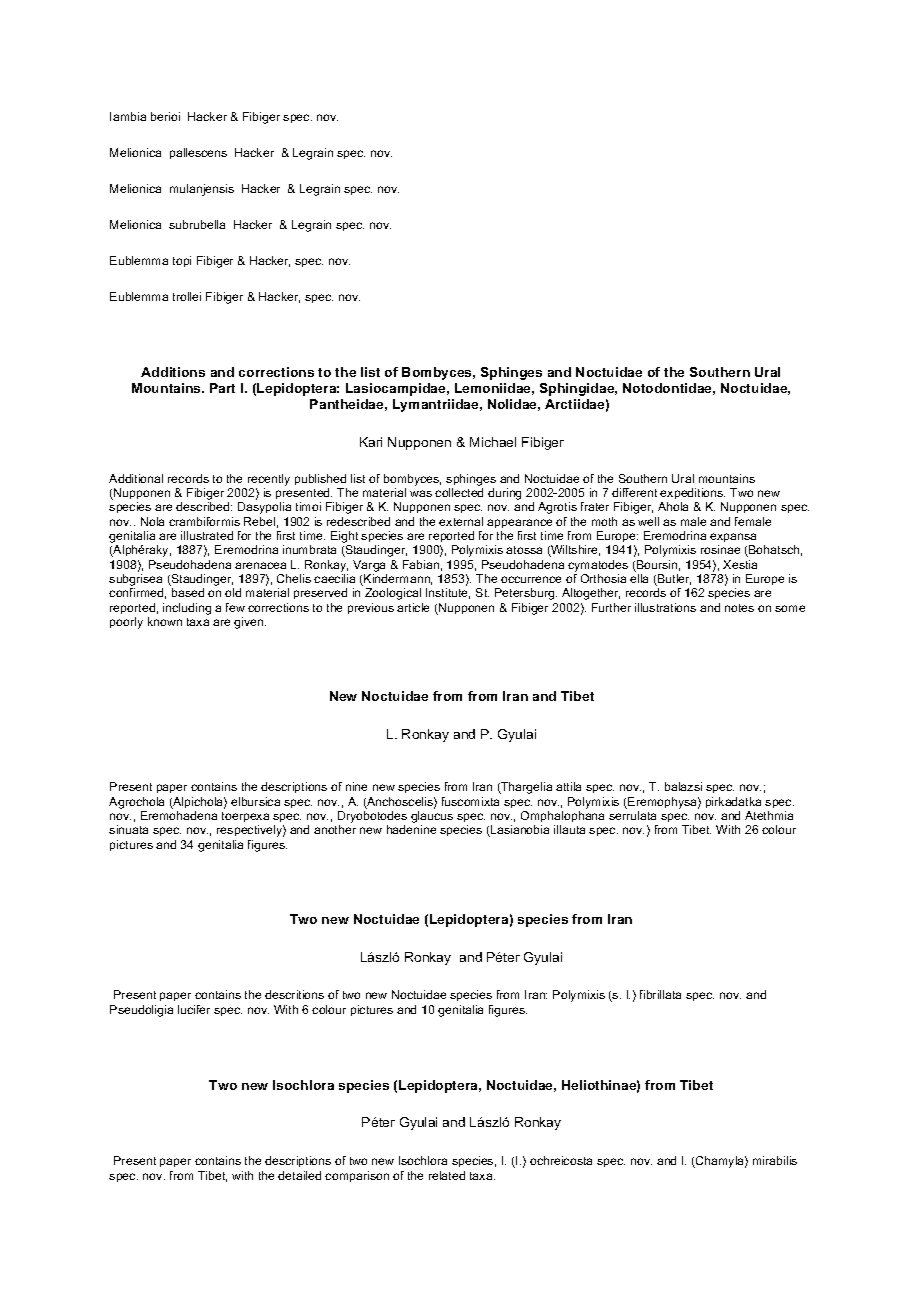  What do you see at coordinates (665, 607) in the screenshot?
I see `illustrations` at bounding box center [665, 607].
